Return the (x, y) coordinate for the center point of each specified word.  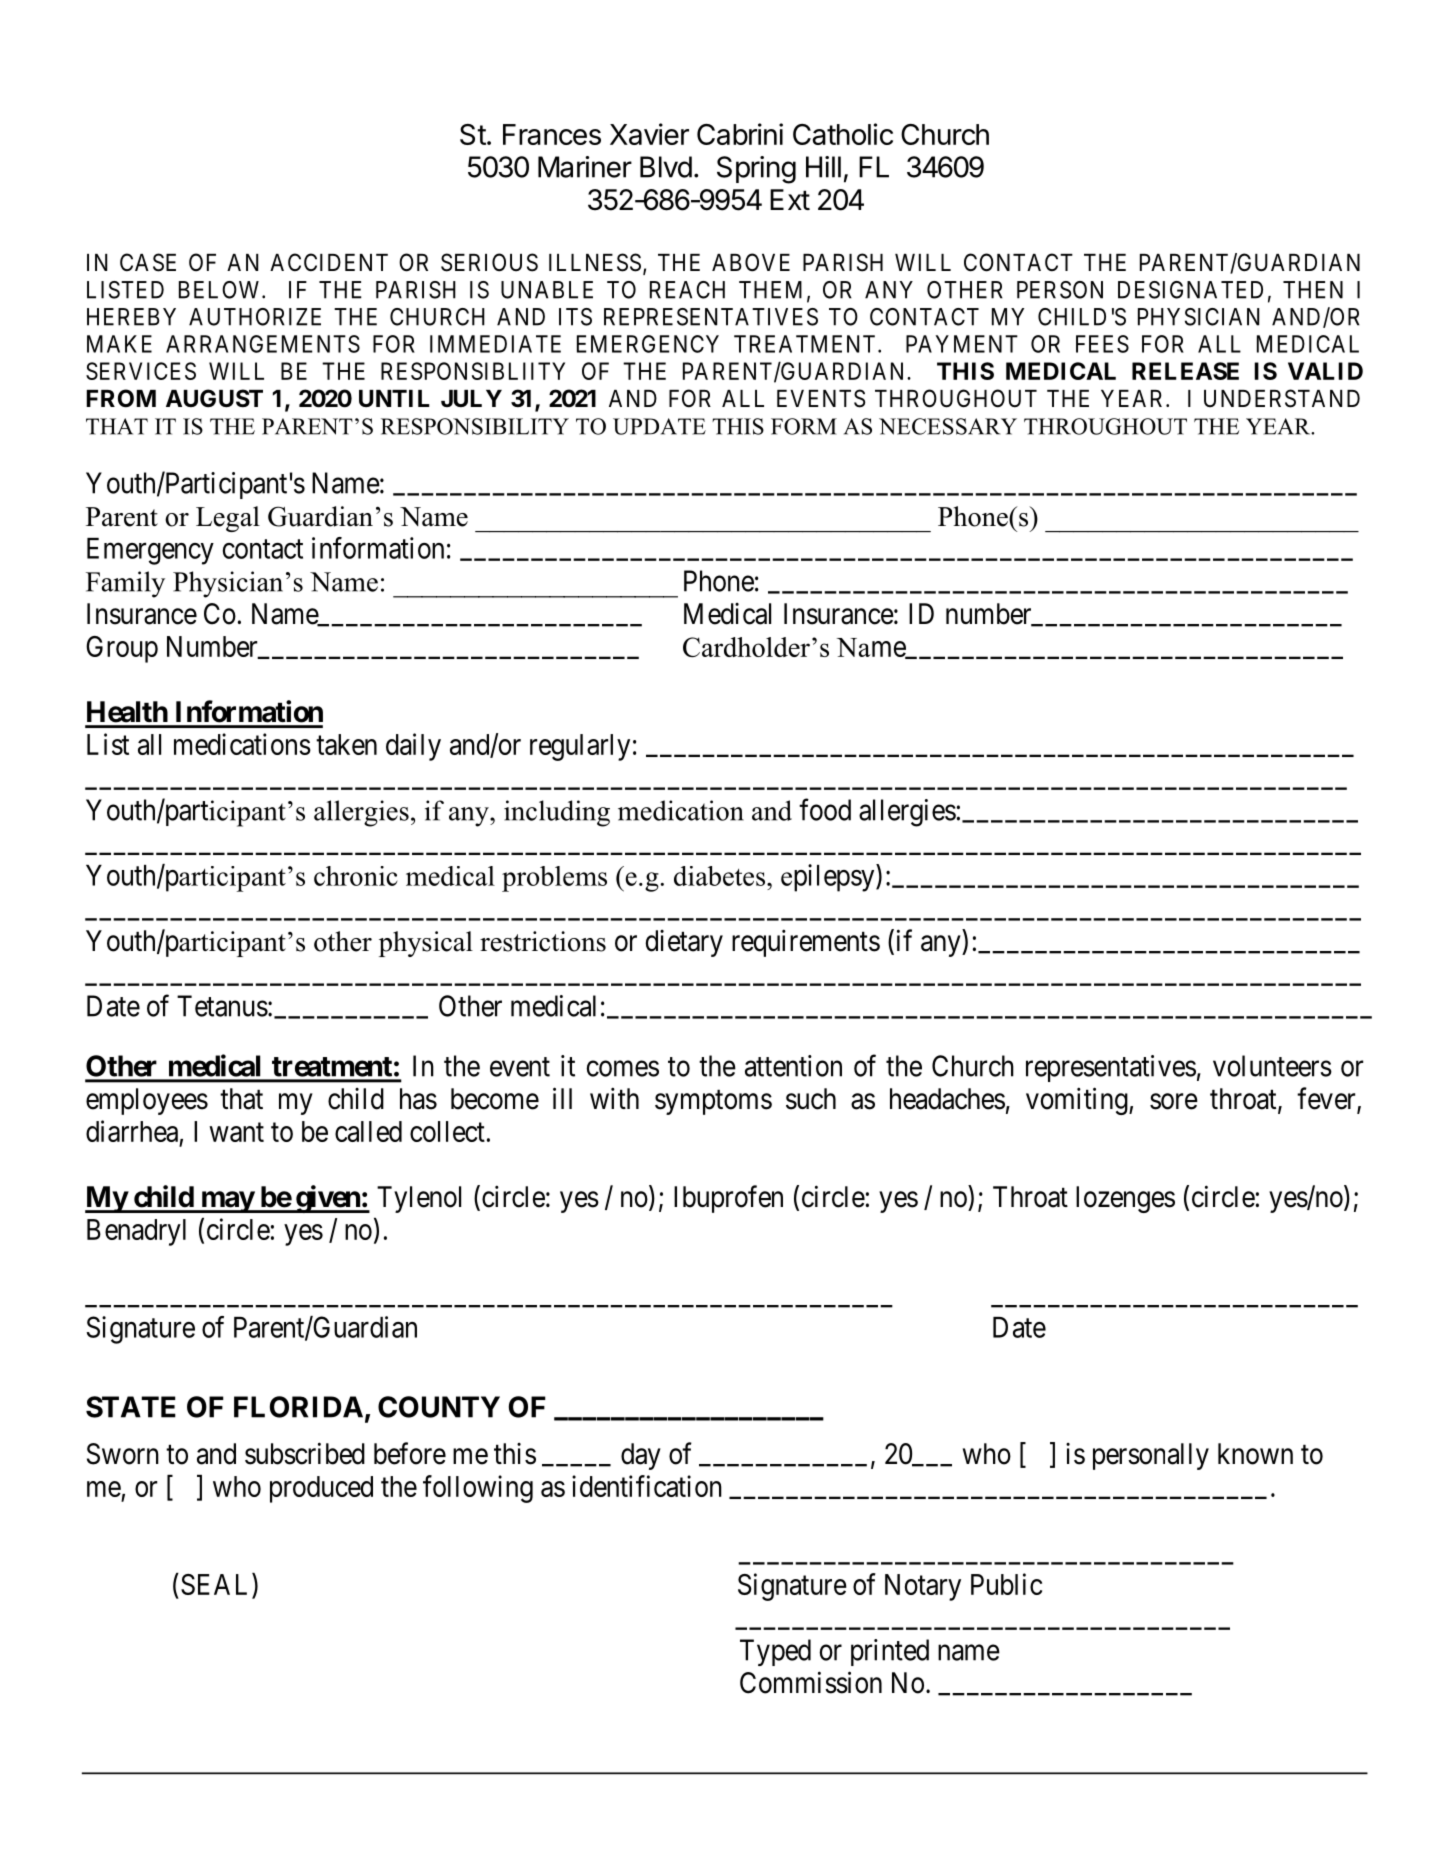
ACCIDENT (329, 262)
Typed (775, 1652)
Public (1006, 1584)
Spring (756, 170)
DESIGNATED (1190, 290)
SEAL (217, 1585)
